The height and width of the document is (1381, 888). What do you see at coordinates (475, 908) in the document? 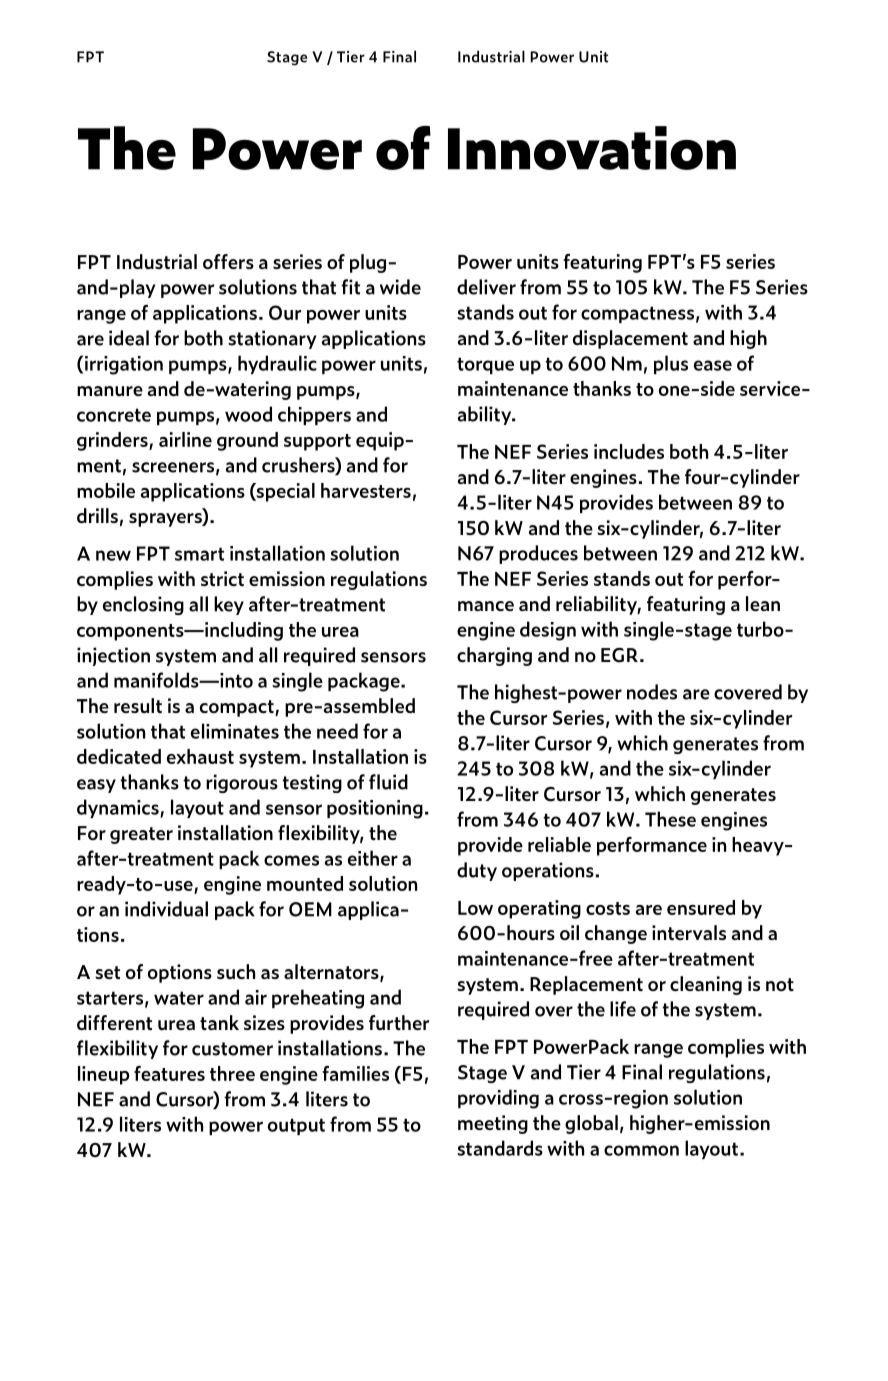
I see `Low` at bounding box center [475, 908].
